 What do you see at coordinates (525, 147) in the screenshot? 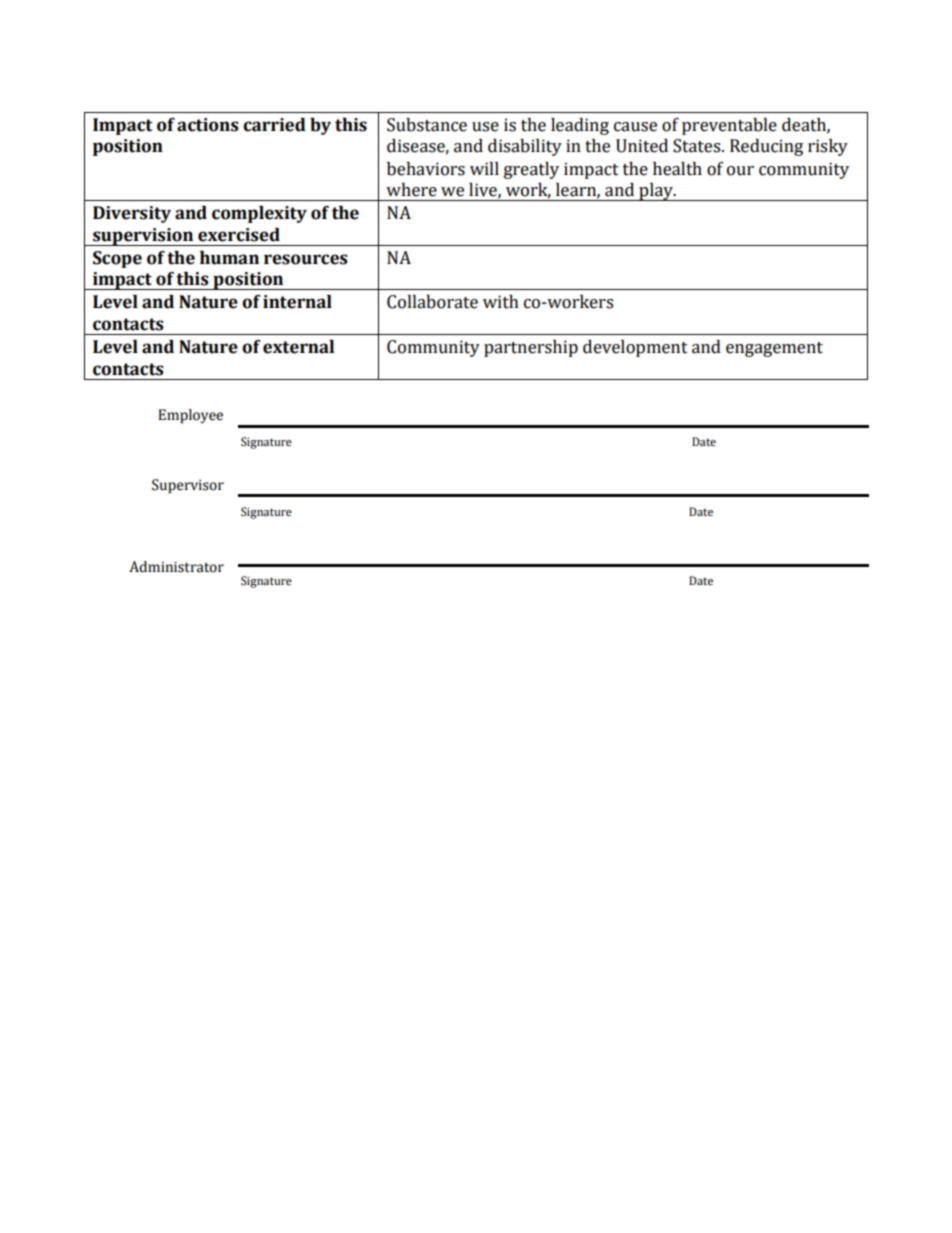
I see `disability` at bounding box center [525, 147].
